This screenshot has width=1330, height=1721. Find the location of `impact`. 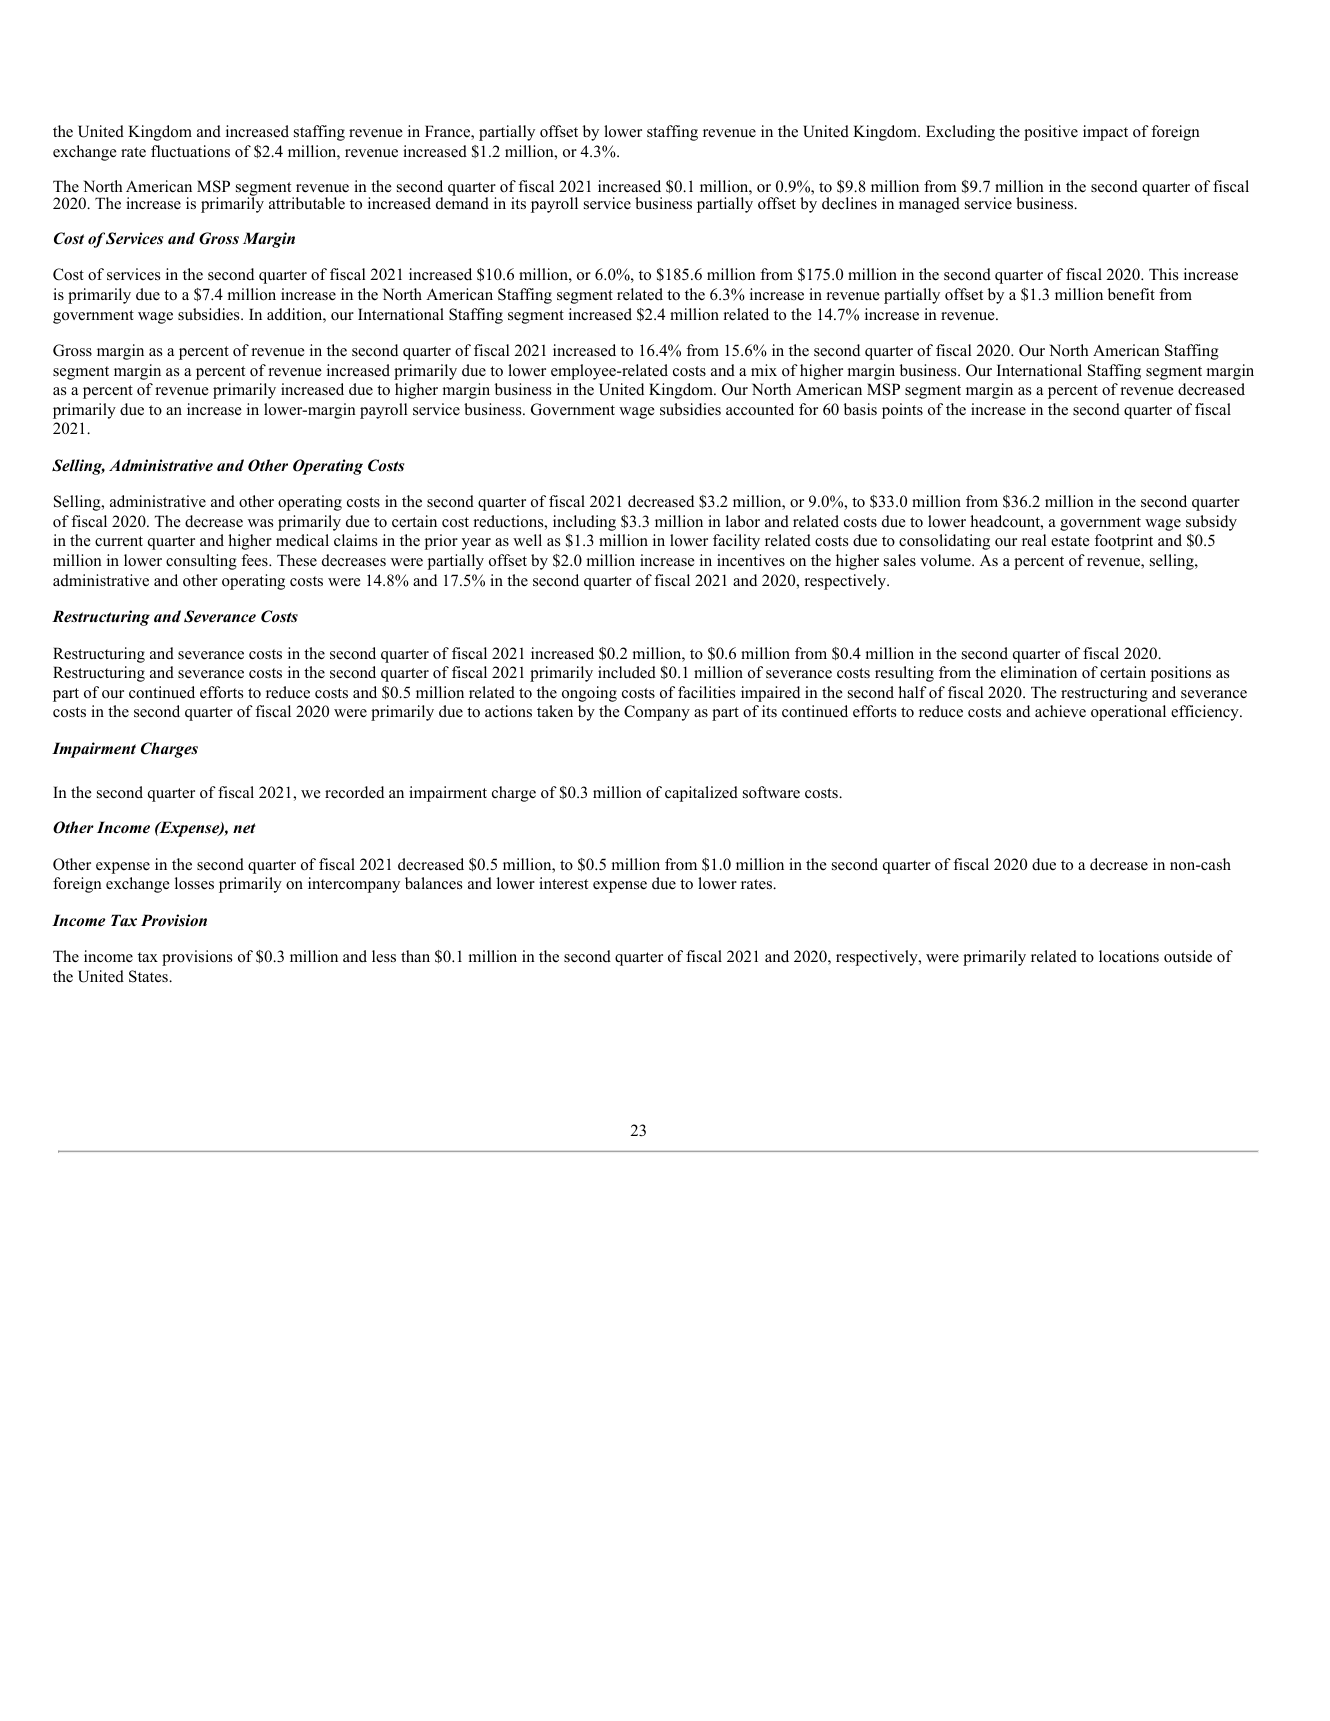

impact is located at coordinates (1105, 133).
